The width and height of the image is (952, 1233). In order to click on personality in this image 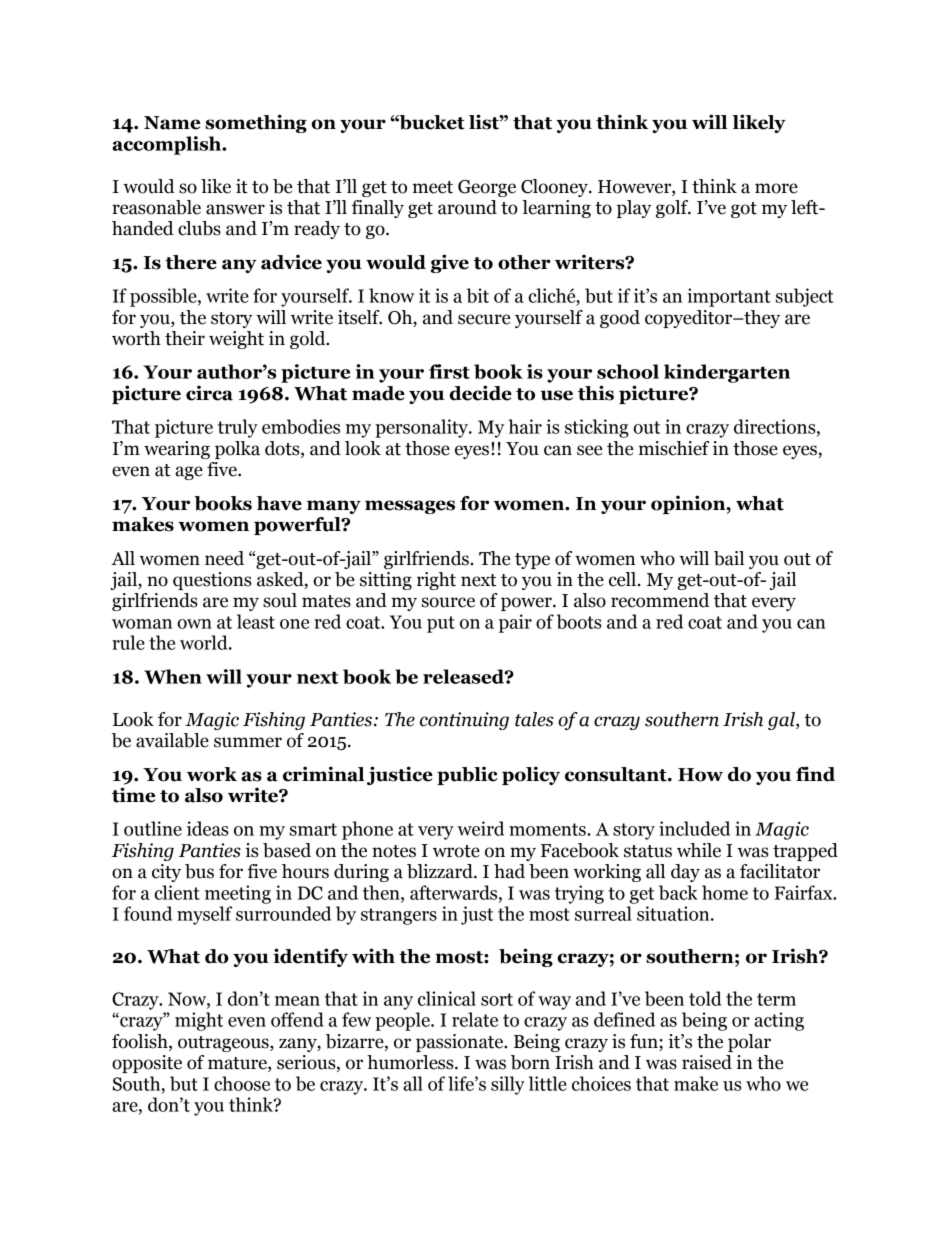, I will do `click(423, 428)`.
